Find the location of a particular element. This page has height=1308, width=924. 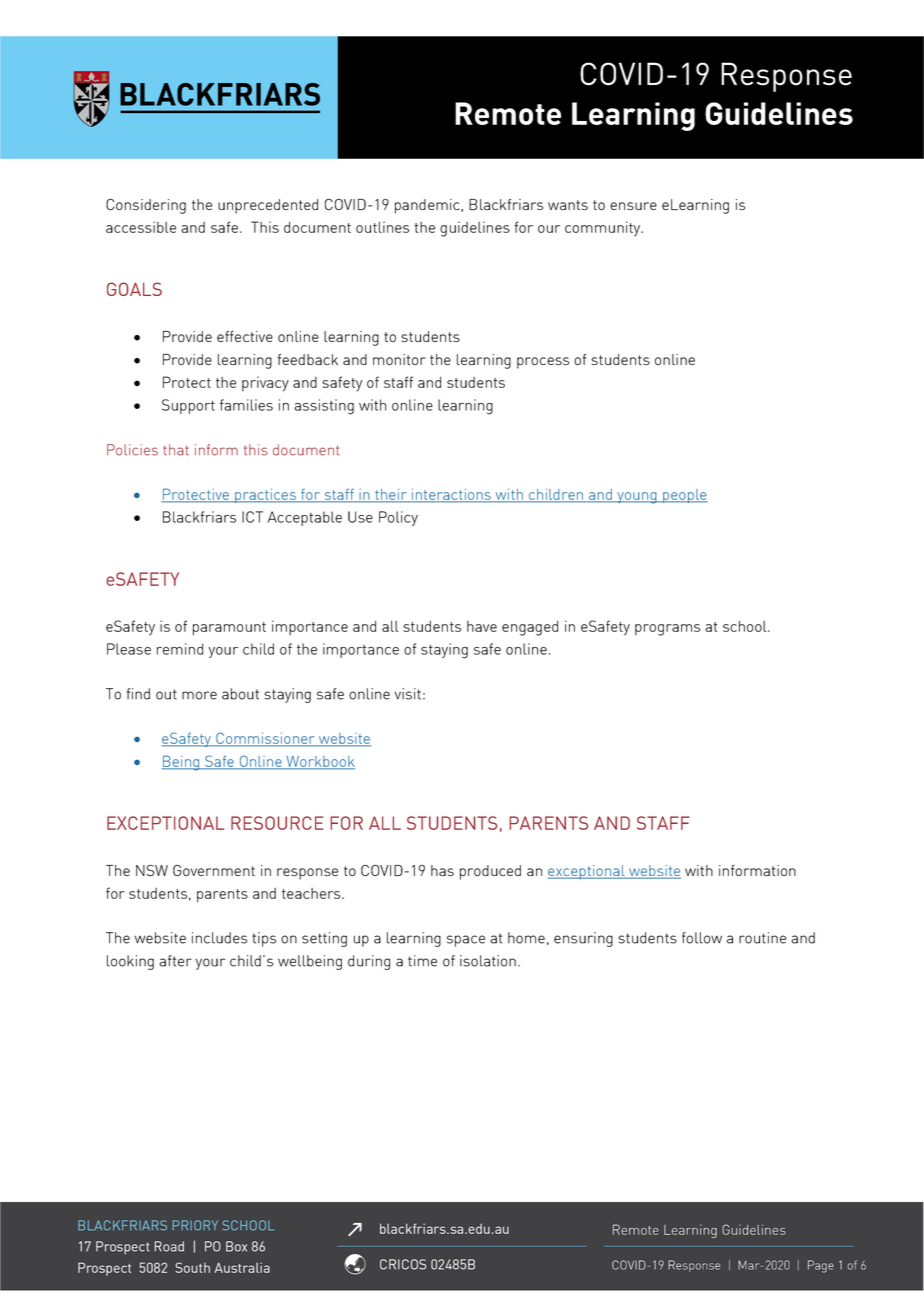

after is located at coordinates (175, 961).
